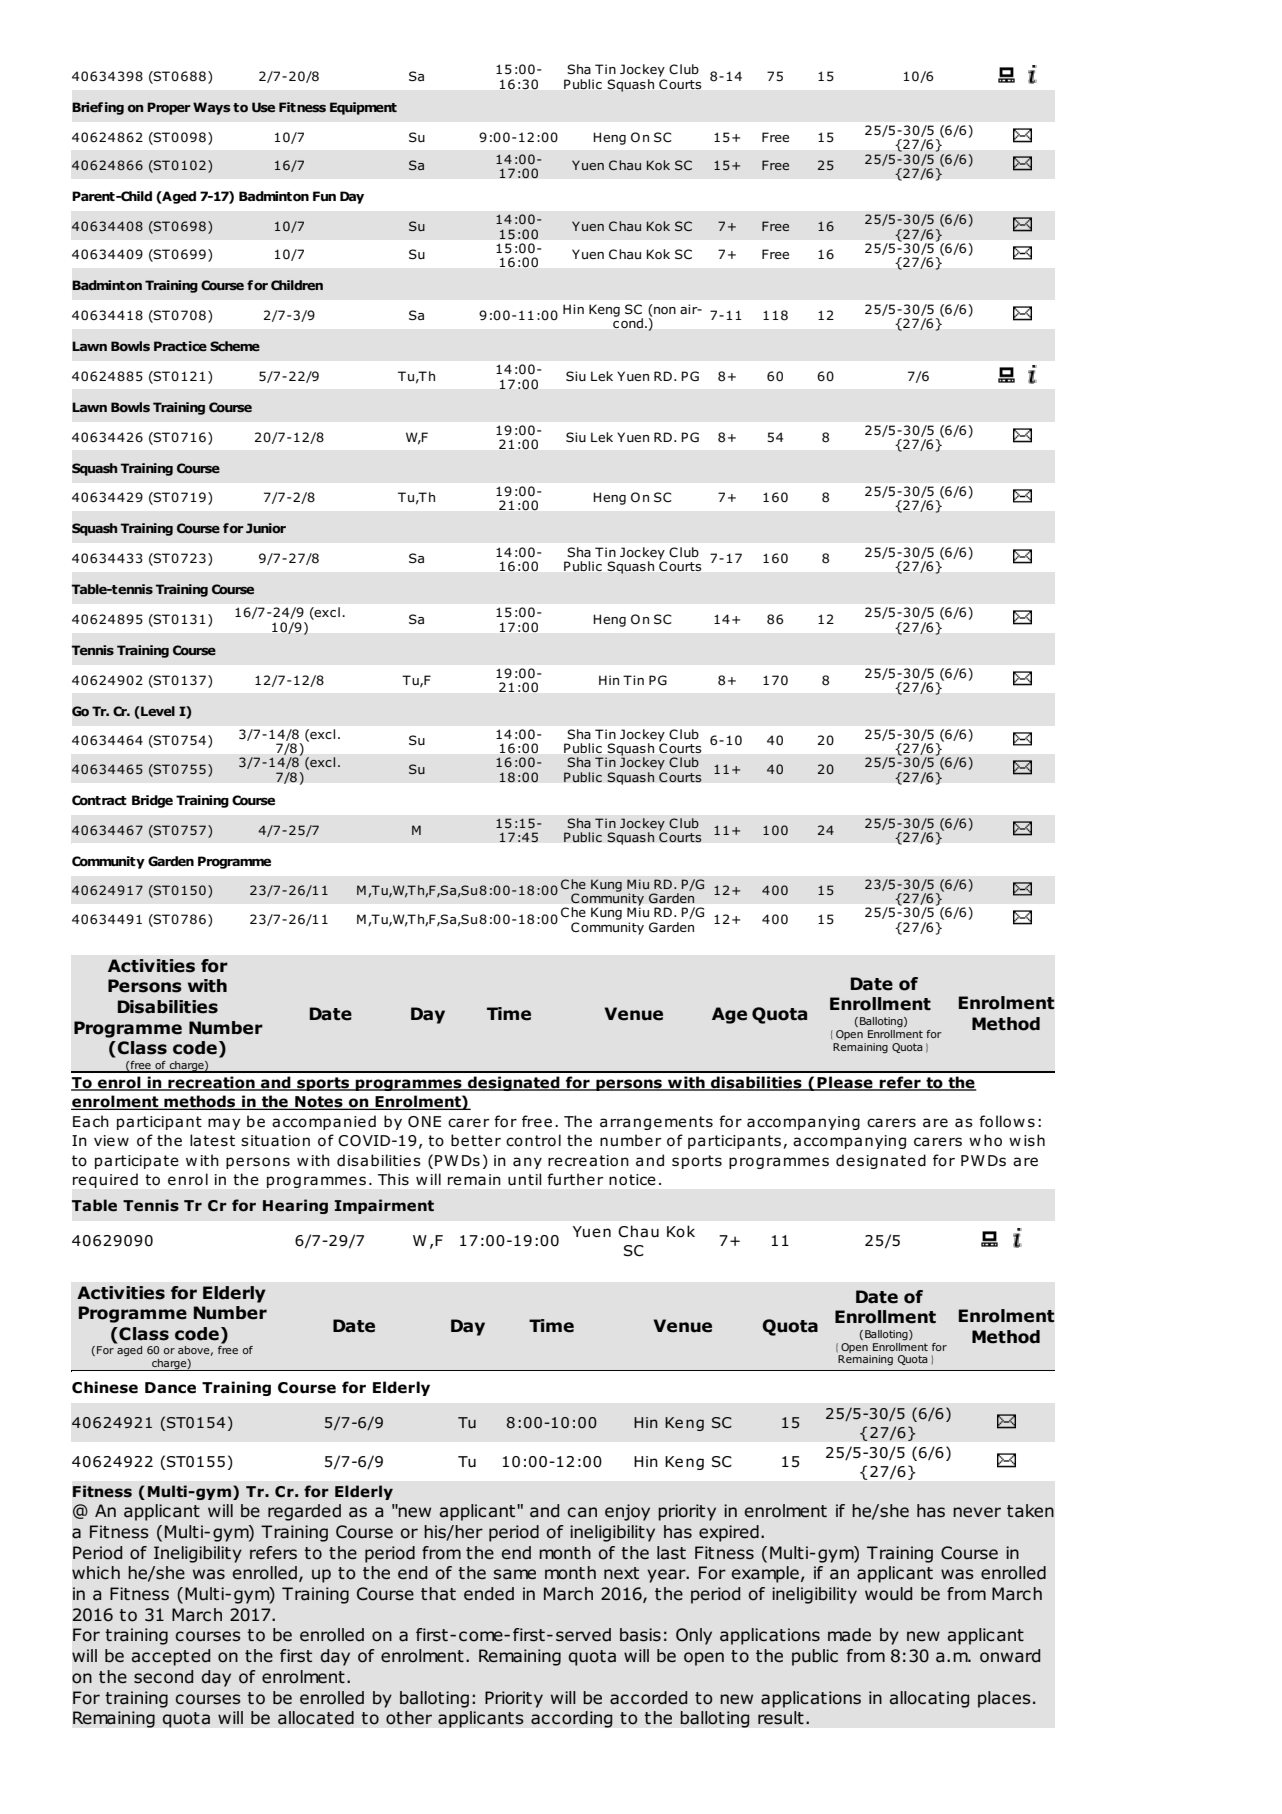 The image size is (1282, 1814). I want to click on Bridge, so click(152, 801).
